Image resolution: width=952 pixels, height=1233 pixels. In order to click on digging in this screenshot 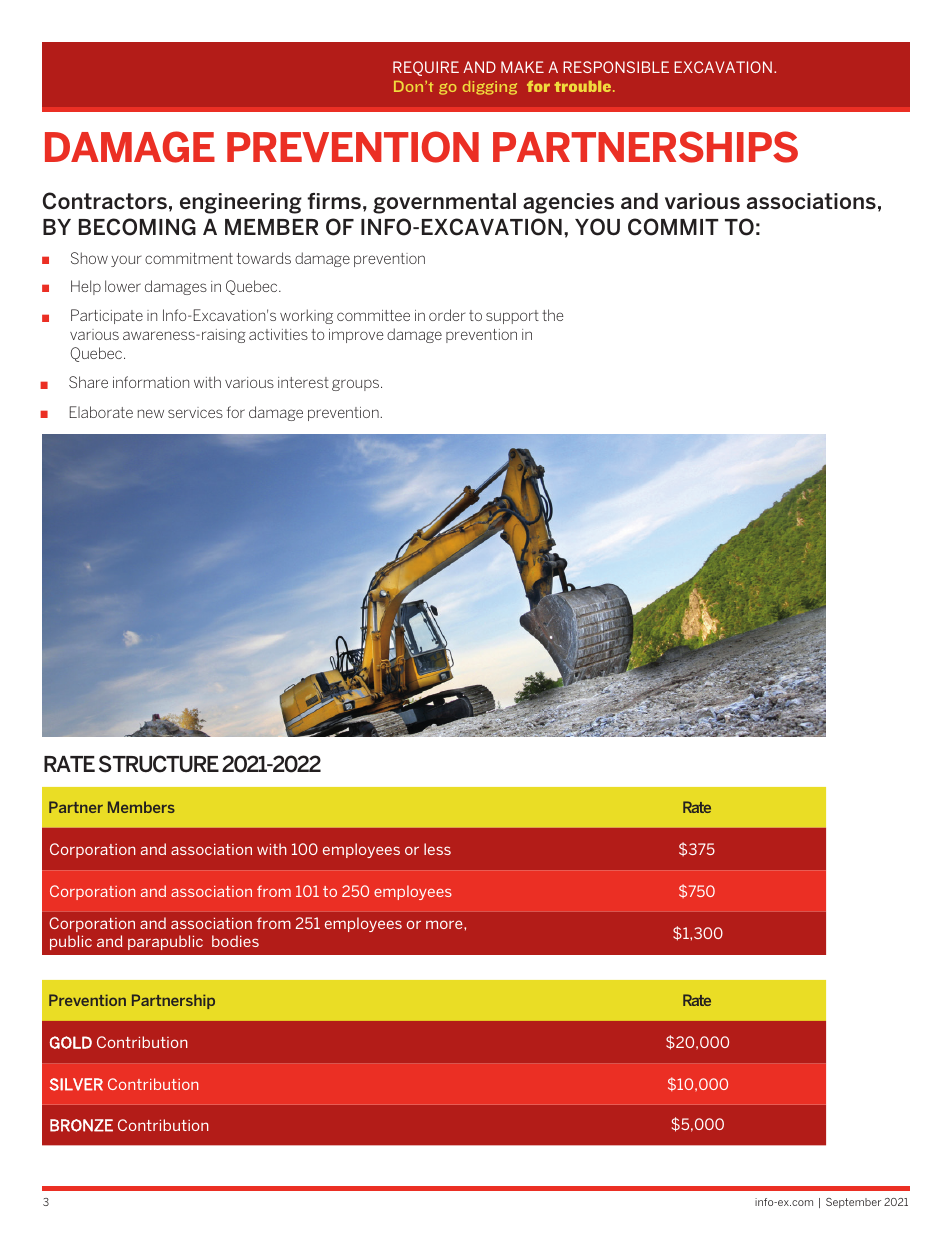, I will do `click(490, 88)`.
